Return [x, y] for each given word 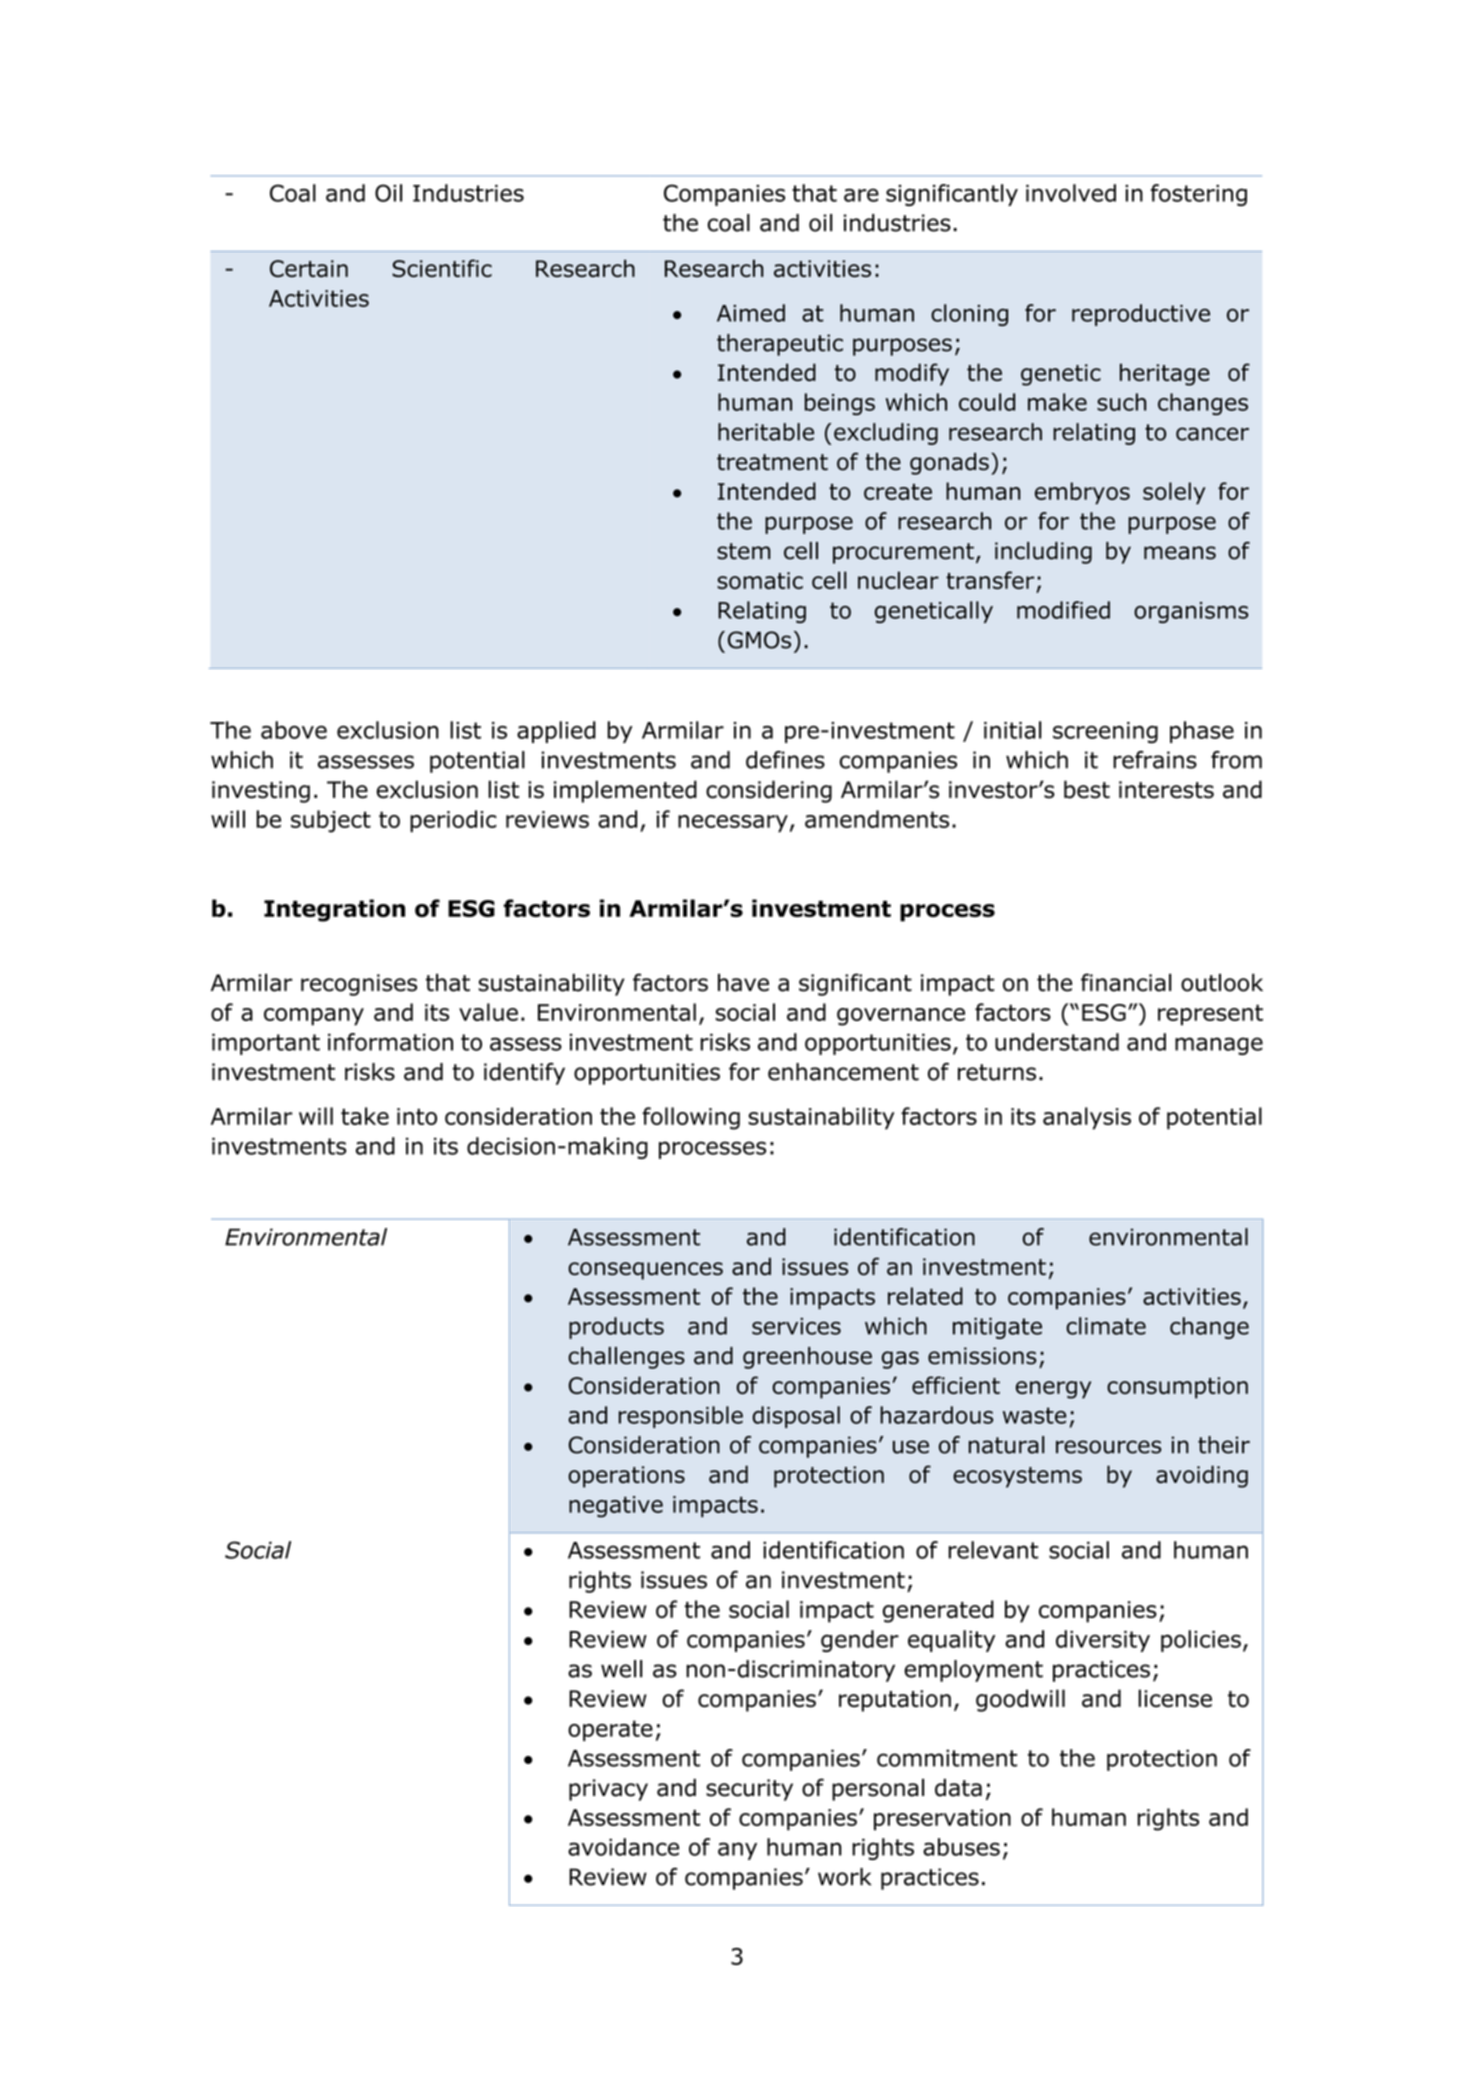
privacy [608, 1790]
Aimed [751, 313]
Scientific [442, 268]
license [1175, 1698]
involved [1071, 193]
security [749, 1790]
